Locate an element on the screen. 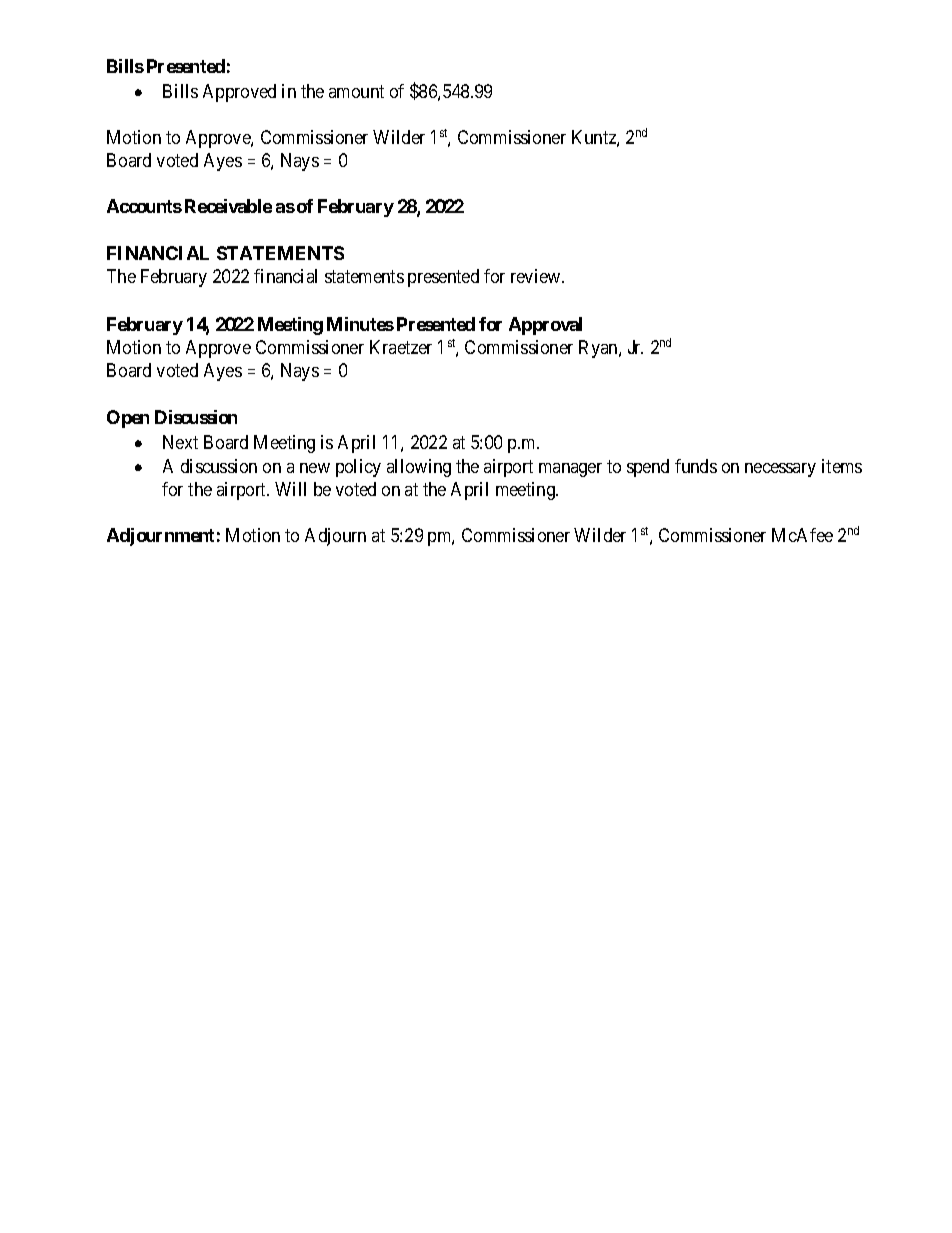 The image size is (952, 1233). review is located at coordinates (537, 276).
